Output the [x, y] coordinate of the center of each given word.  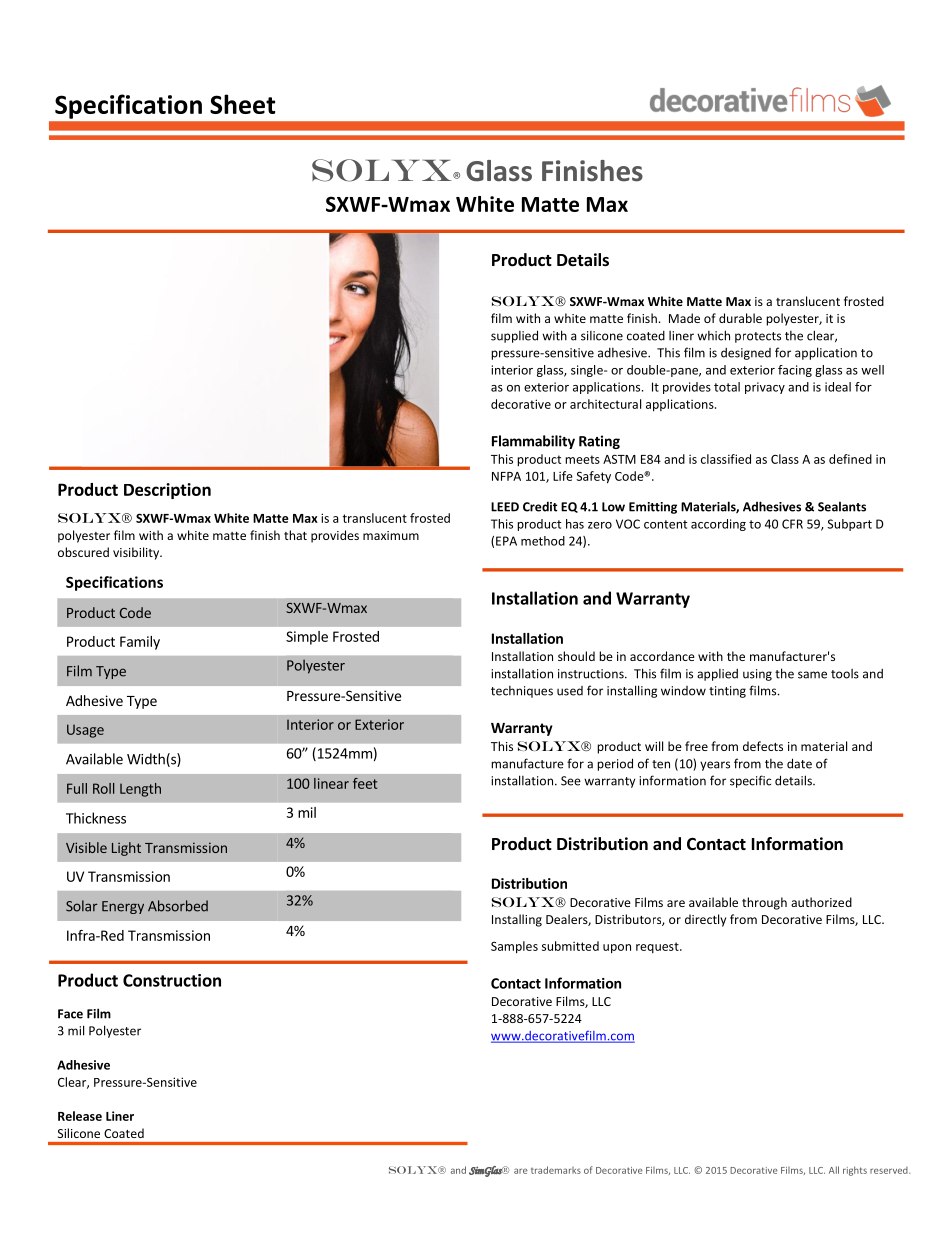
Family [140, 643]
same [812, 675]
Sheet [242, 104]
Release [80, 1116]
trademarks [556, 1170]
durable [740, 318]
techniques [522, 692]
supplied [514, 336]
